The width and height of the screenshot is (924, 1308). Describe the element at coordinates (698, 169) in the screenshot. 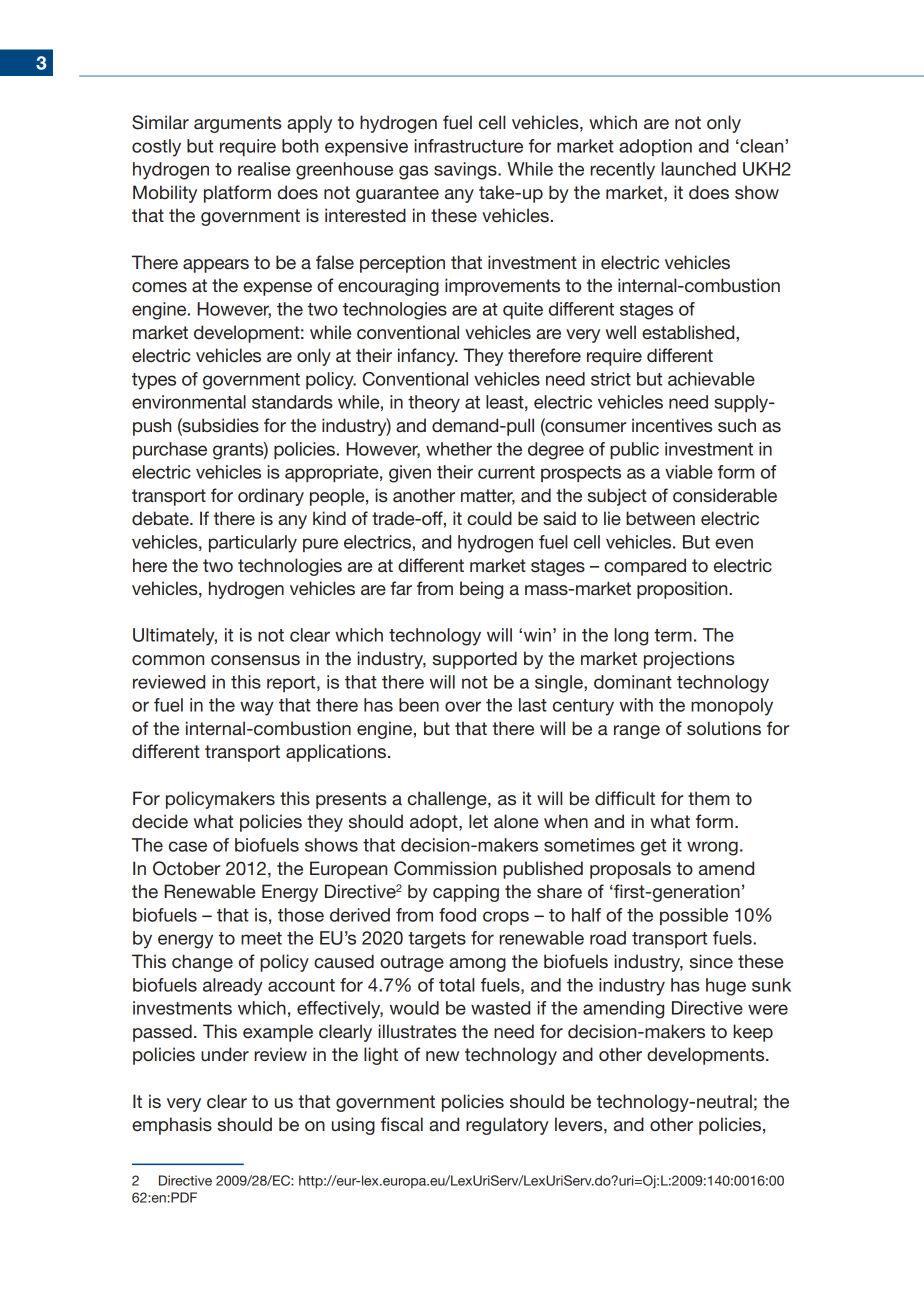

I see `launched` at that location.
